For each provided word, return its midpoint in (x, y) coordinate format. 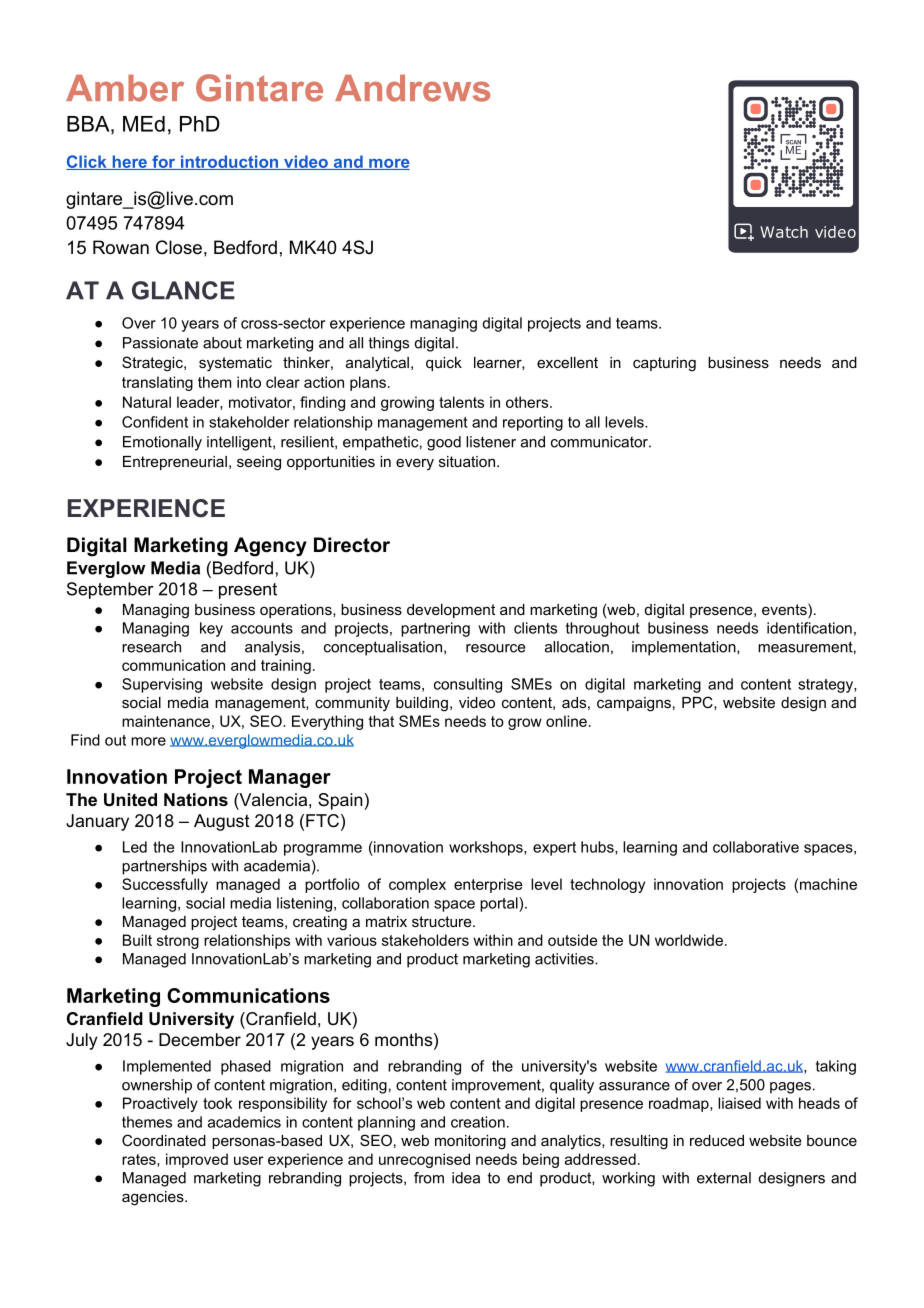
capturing (664, 364)
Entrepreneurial (175, 463)
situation (467, 461)
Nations (196, 799)
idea (466, 1178)
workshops (487, 848)
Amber (125, 88)
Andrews (412, 88)
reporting (533, 423)
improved (197, 1160)
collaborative (756, 847)
